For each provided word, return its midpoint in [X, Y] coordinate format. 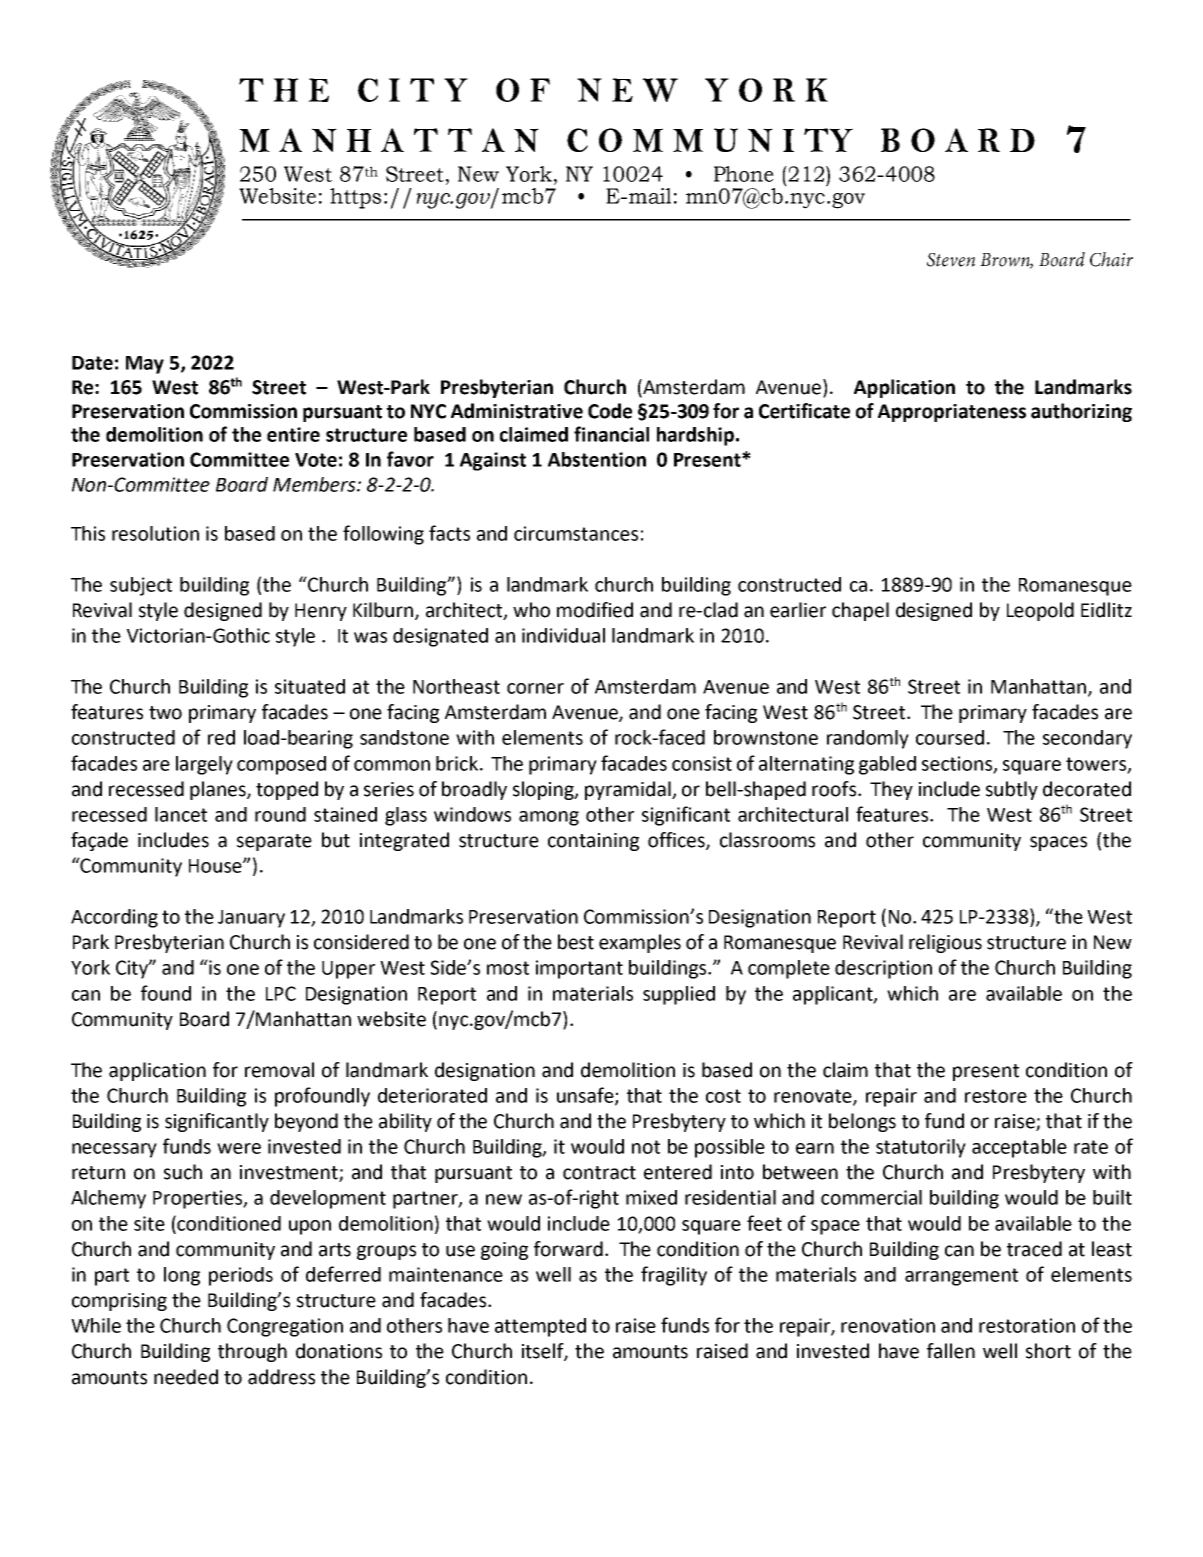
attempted [540, 1327]
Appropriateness [952, 413]
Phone [744, 174]
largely [204, 765]
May [145, 365]
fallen [951, 1351]
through [252, 1352]
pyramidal [629, 790]
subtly [1012, 790]
